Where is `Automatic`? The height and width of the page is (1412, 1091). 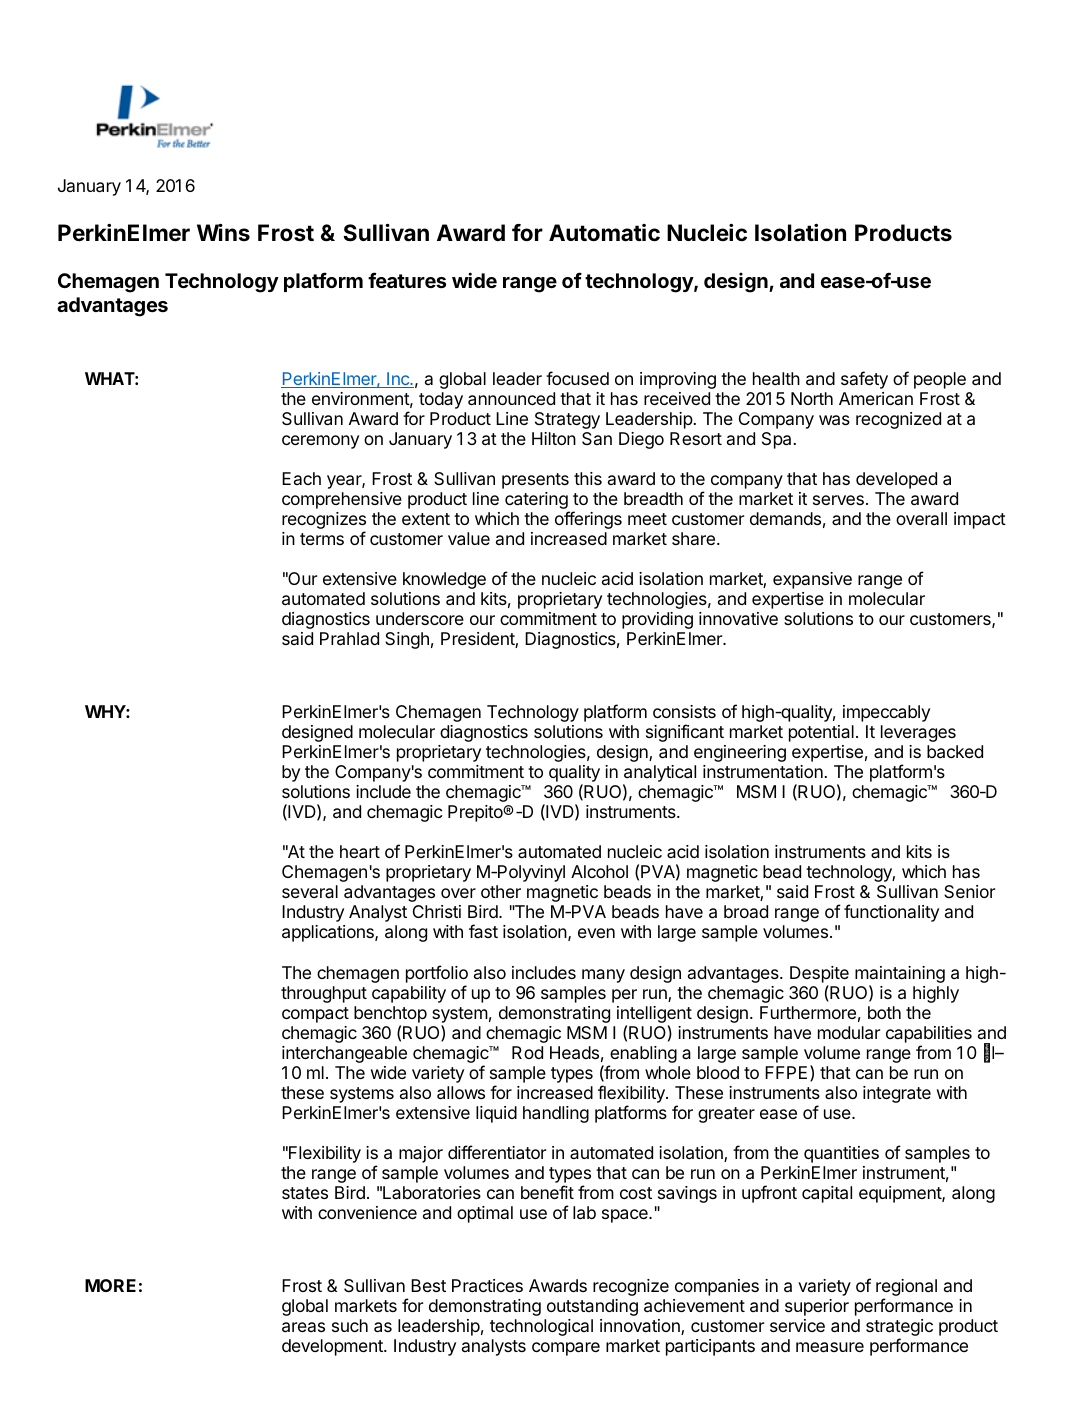
Automatic is located at coordinates (604, 233).
